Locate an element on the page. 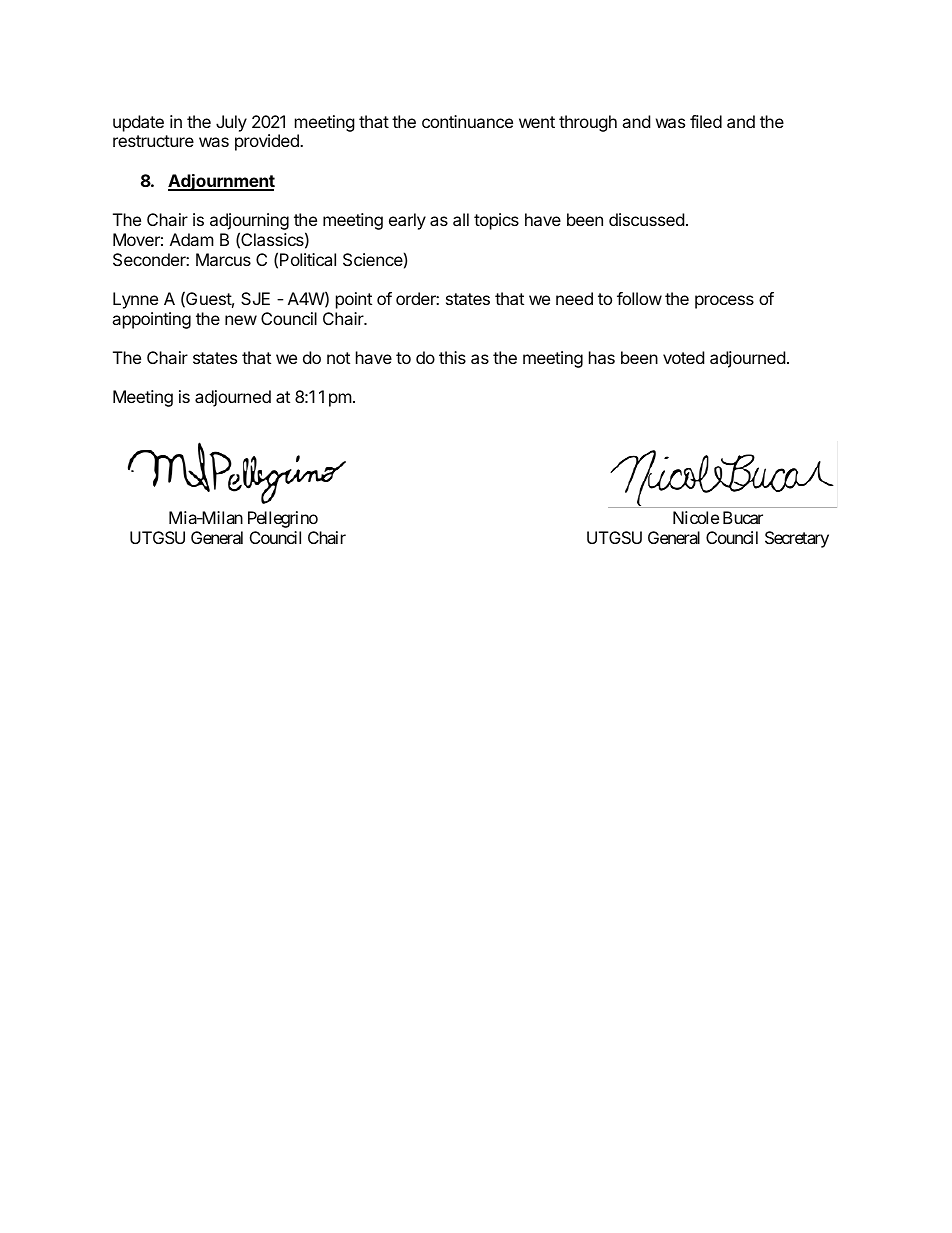  July is located at coordinates (231, 123).
